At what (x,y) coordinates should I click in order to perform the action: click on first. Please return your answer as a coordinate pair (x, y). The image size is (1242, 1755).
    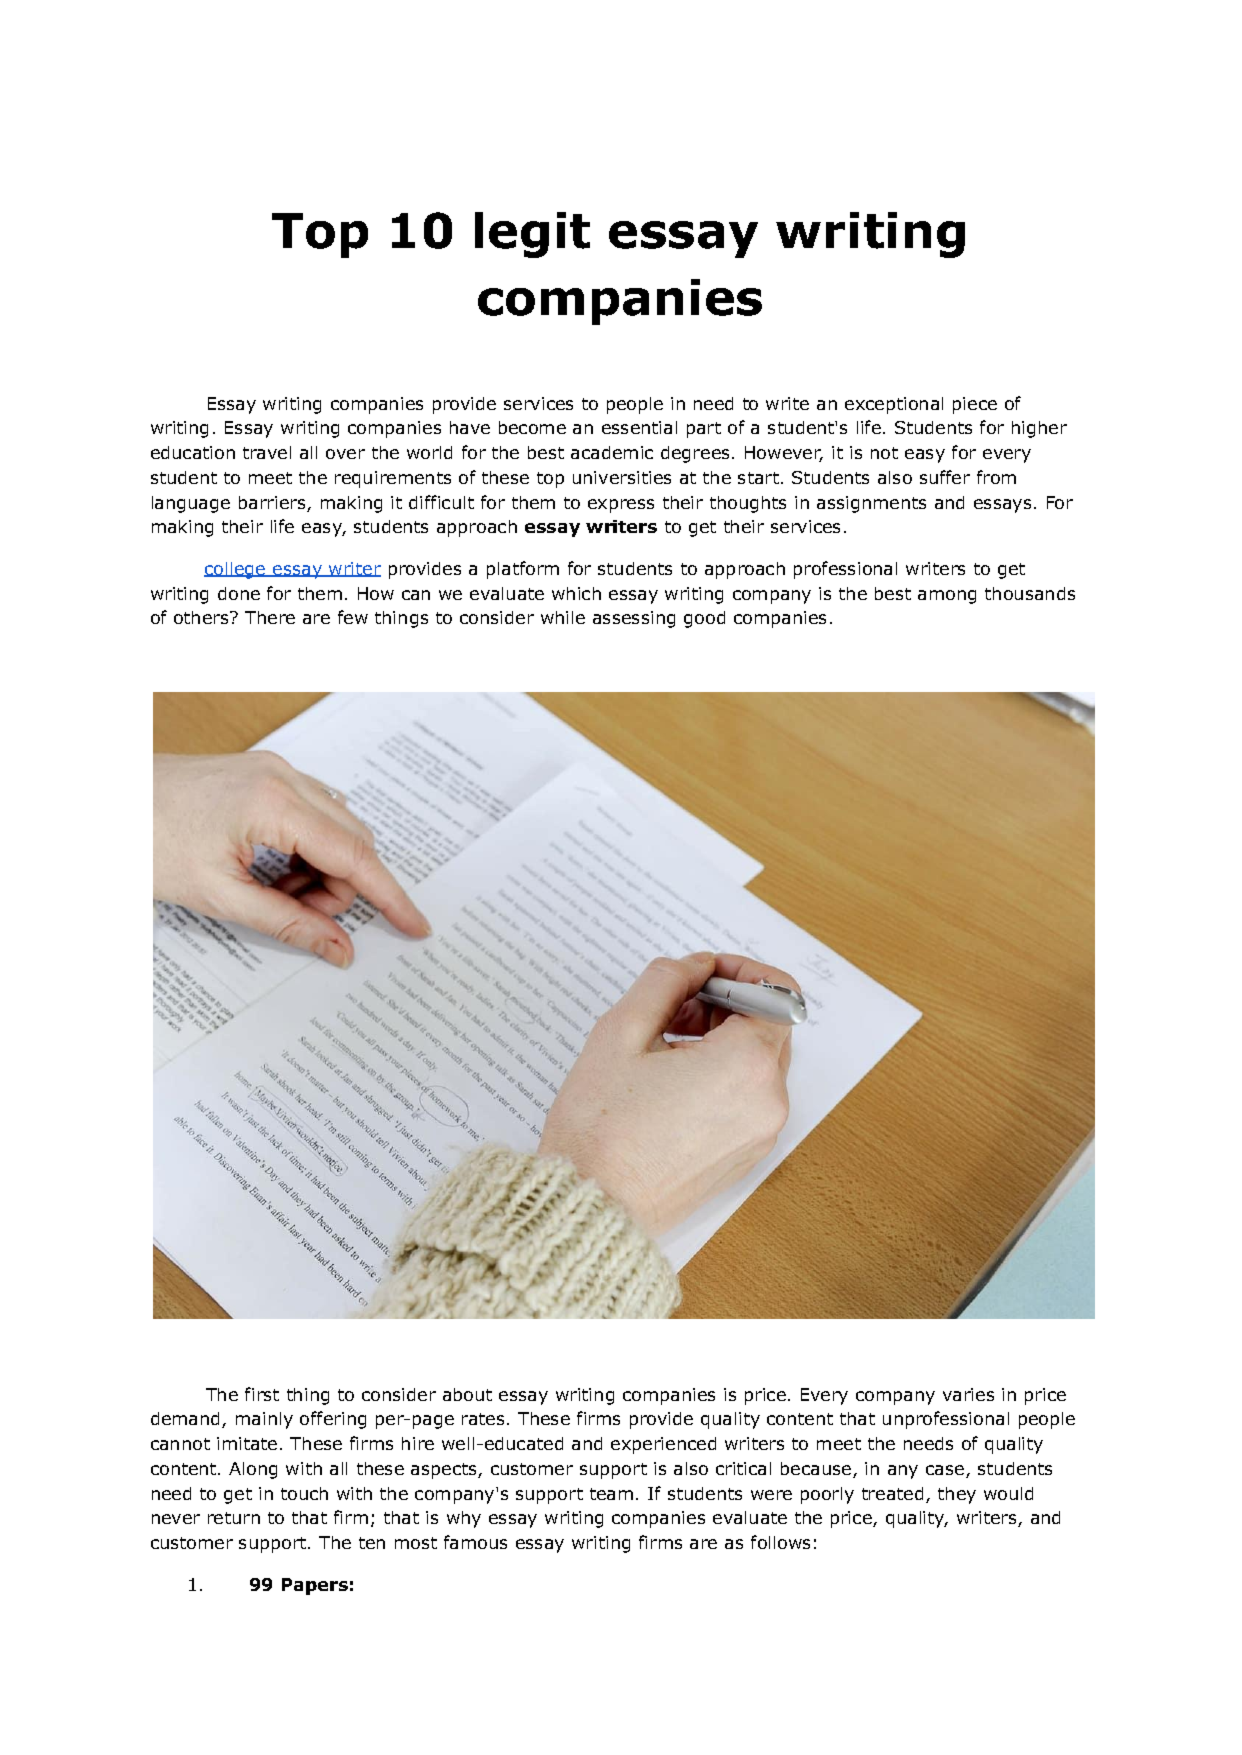
    Looking at the image, I should click on (262, 1394).
